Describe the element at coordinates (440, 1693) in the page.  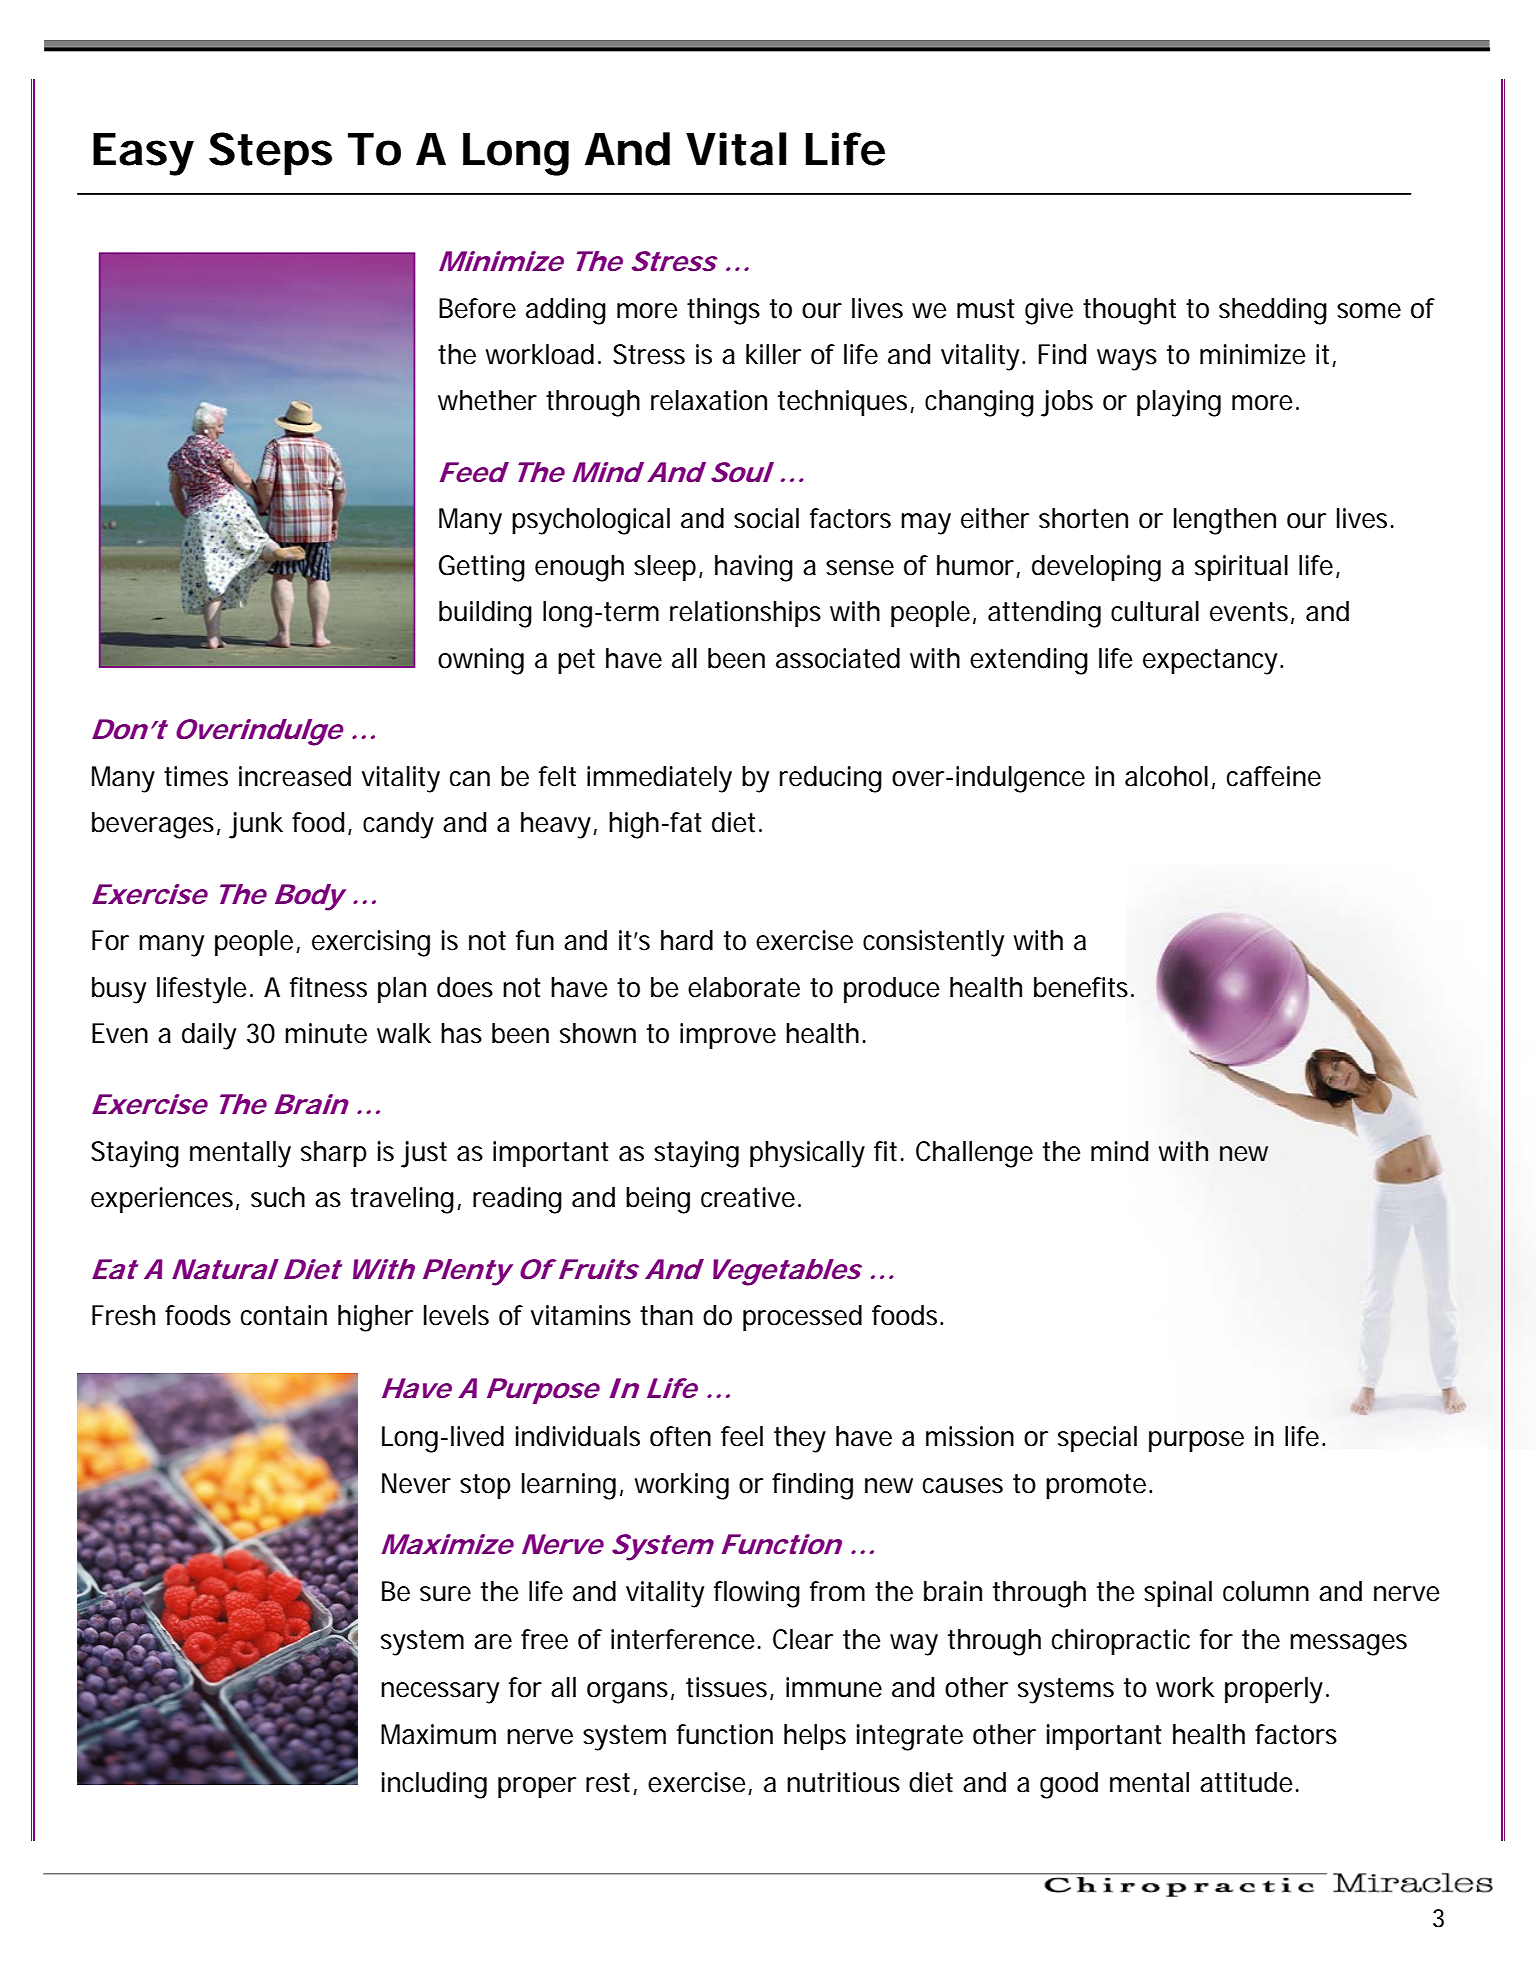
I see `necessary` at that location.
